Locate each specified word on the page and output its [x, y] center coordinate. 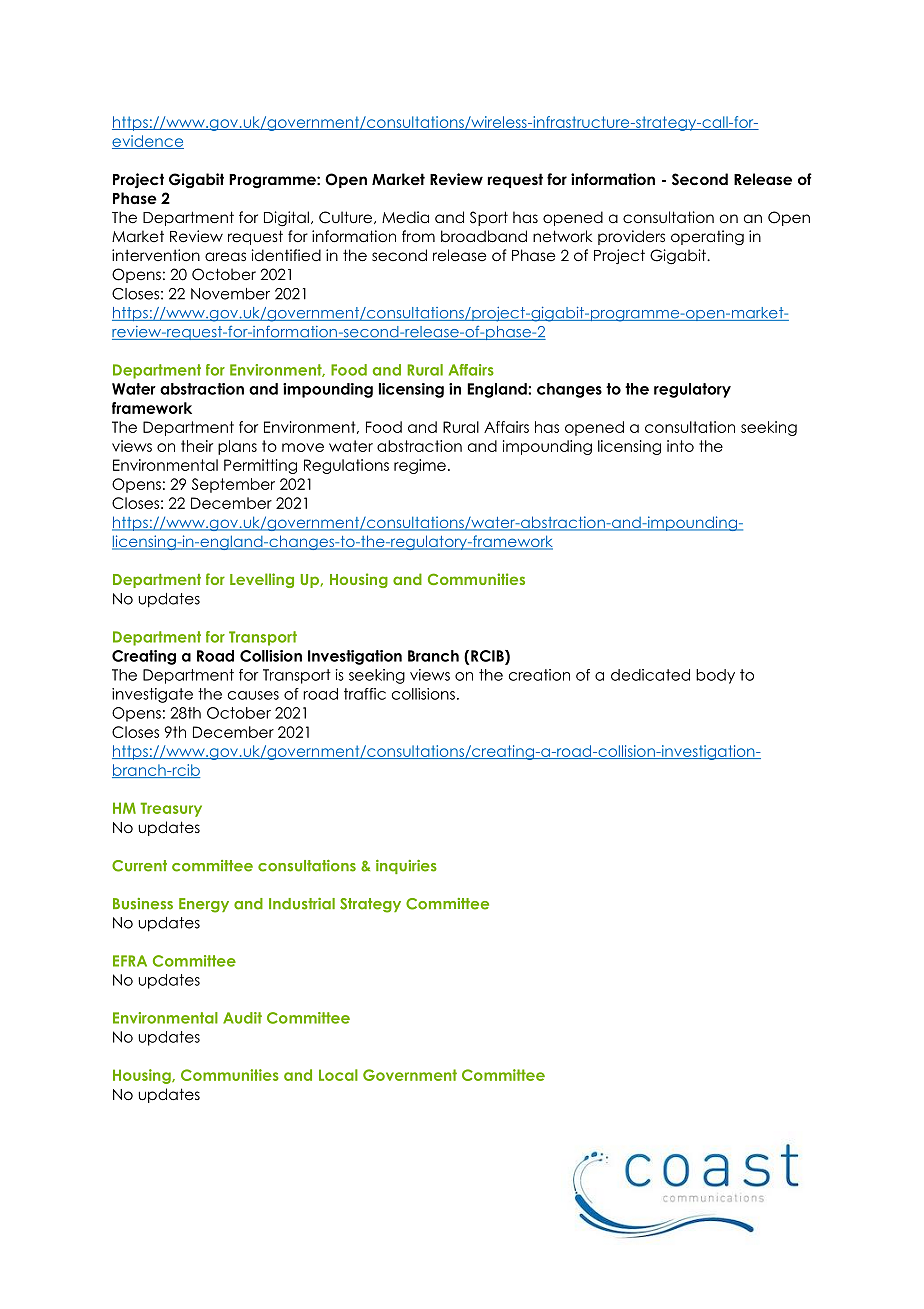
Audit [242, 1018]
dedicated [650, 675]
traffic [365, 694]
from [418, 236]
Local [338, 1075]
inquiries [406, 867]
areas [225, 256]
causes [253, 695]
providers [631, 237]
